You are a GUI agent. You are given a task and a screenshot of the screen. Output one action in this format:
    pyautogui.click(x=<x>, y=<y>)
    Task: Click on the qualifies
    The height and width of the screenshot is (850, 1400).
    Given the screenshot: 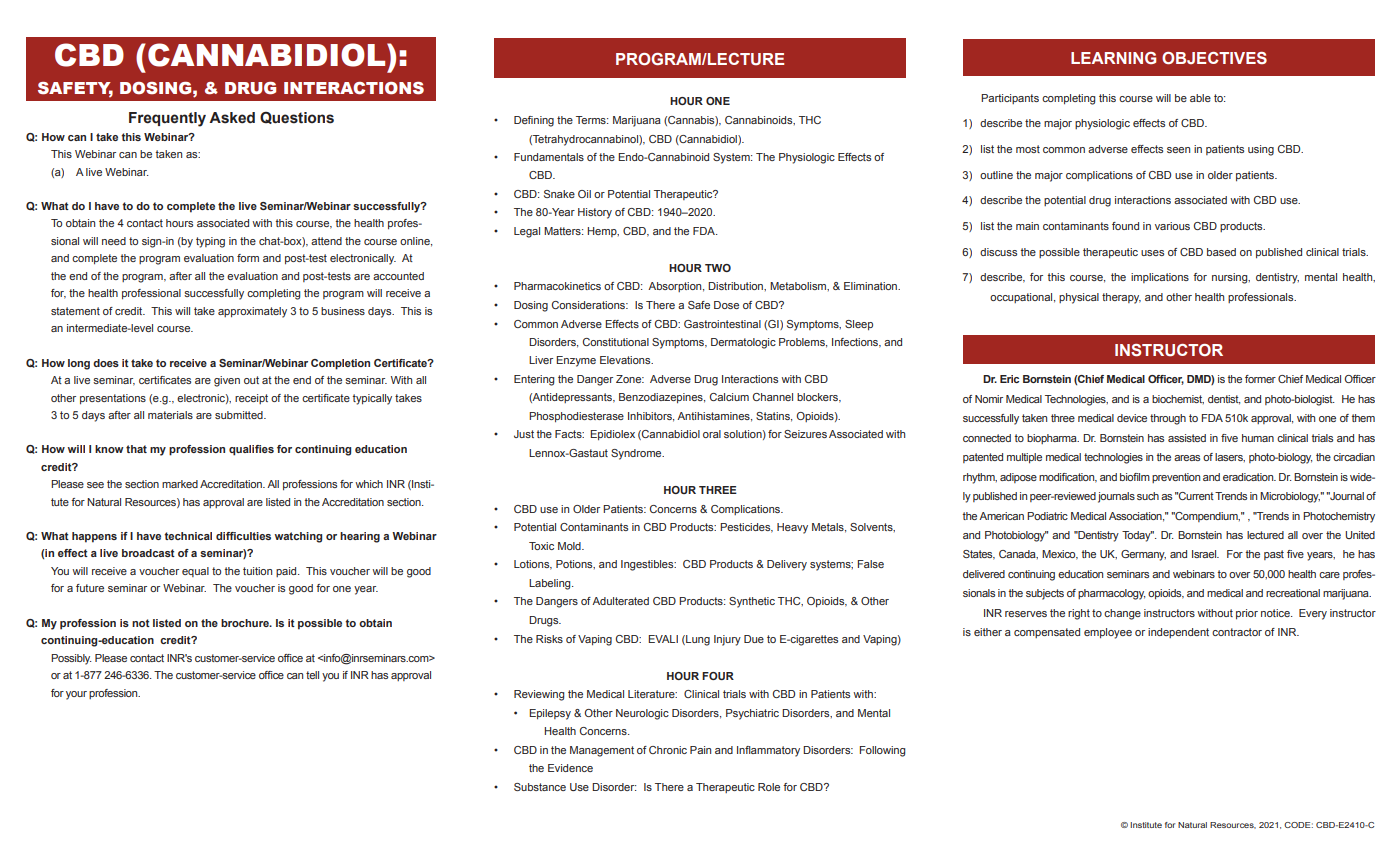 What is the action you would take?
    pyautogui.click(x=251, y=450)
